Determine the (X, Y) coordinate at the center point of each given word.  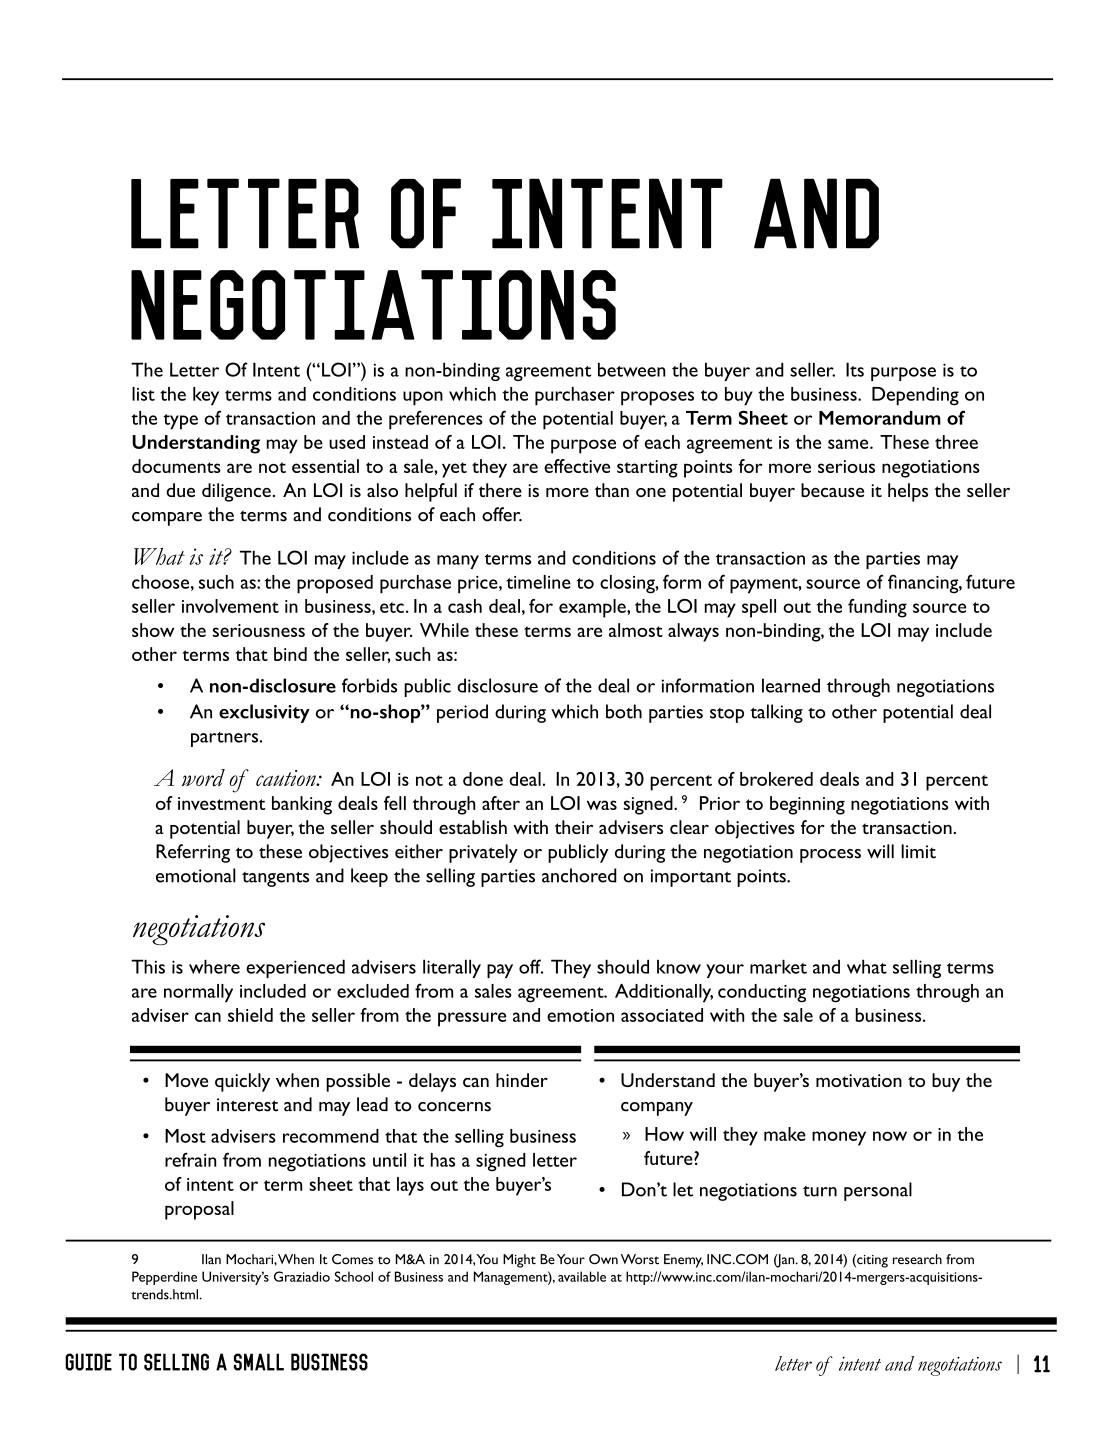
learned (791, 685)
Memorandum (880, 418)
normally (198, 993)
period (462, 713)
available (582, 1276)
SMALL (259, 1362)
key (206, 396)
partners (225, 739)
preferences (436, 420)
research (917, 1259)
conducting (762, 993)
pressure (472, 1019)
